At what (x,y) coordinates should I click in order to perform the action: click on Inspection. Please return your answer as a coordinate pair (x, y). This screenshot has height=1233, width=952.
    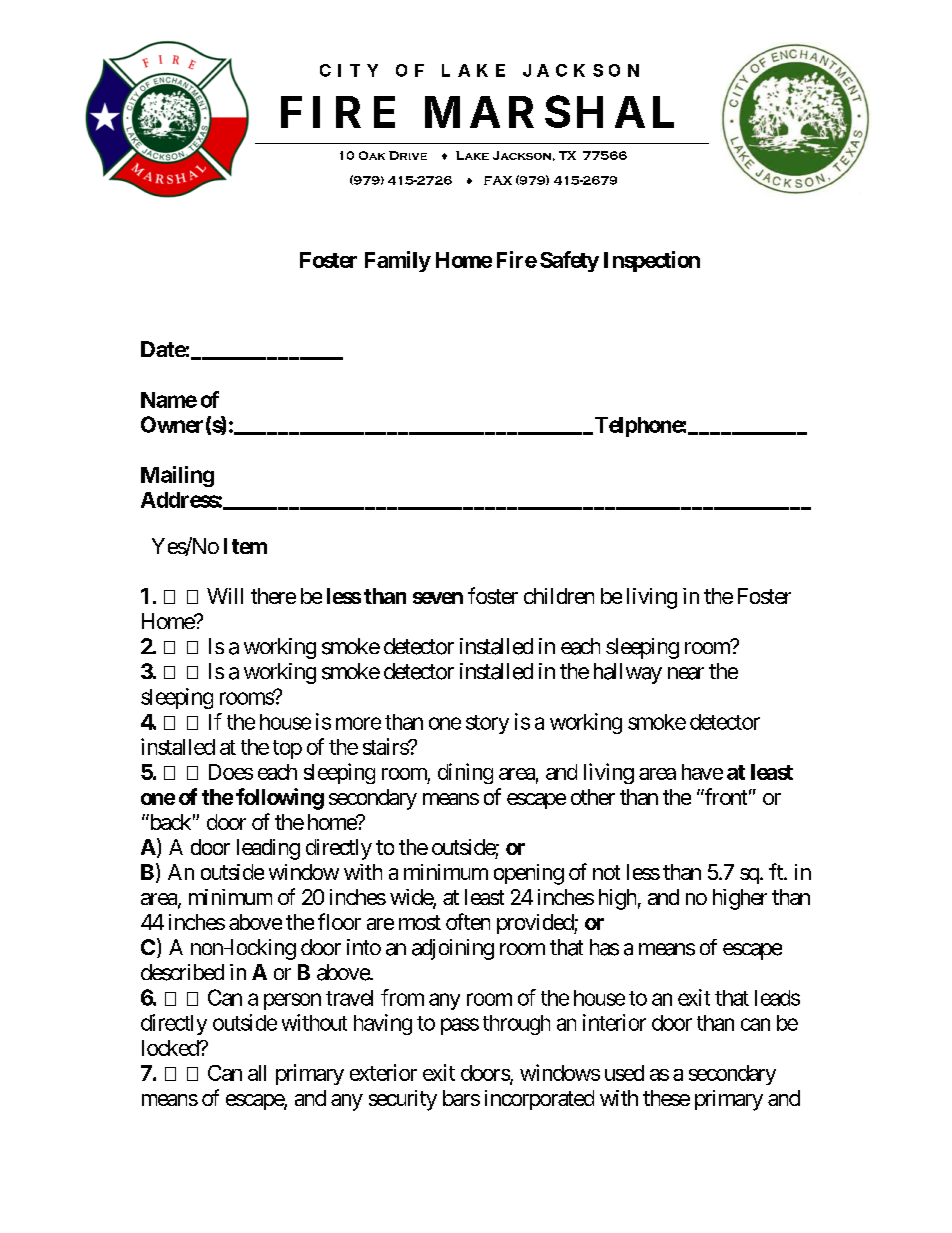
    Looking at the image, I should click on (652, 261).
